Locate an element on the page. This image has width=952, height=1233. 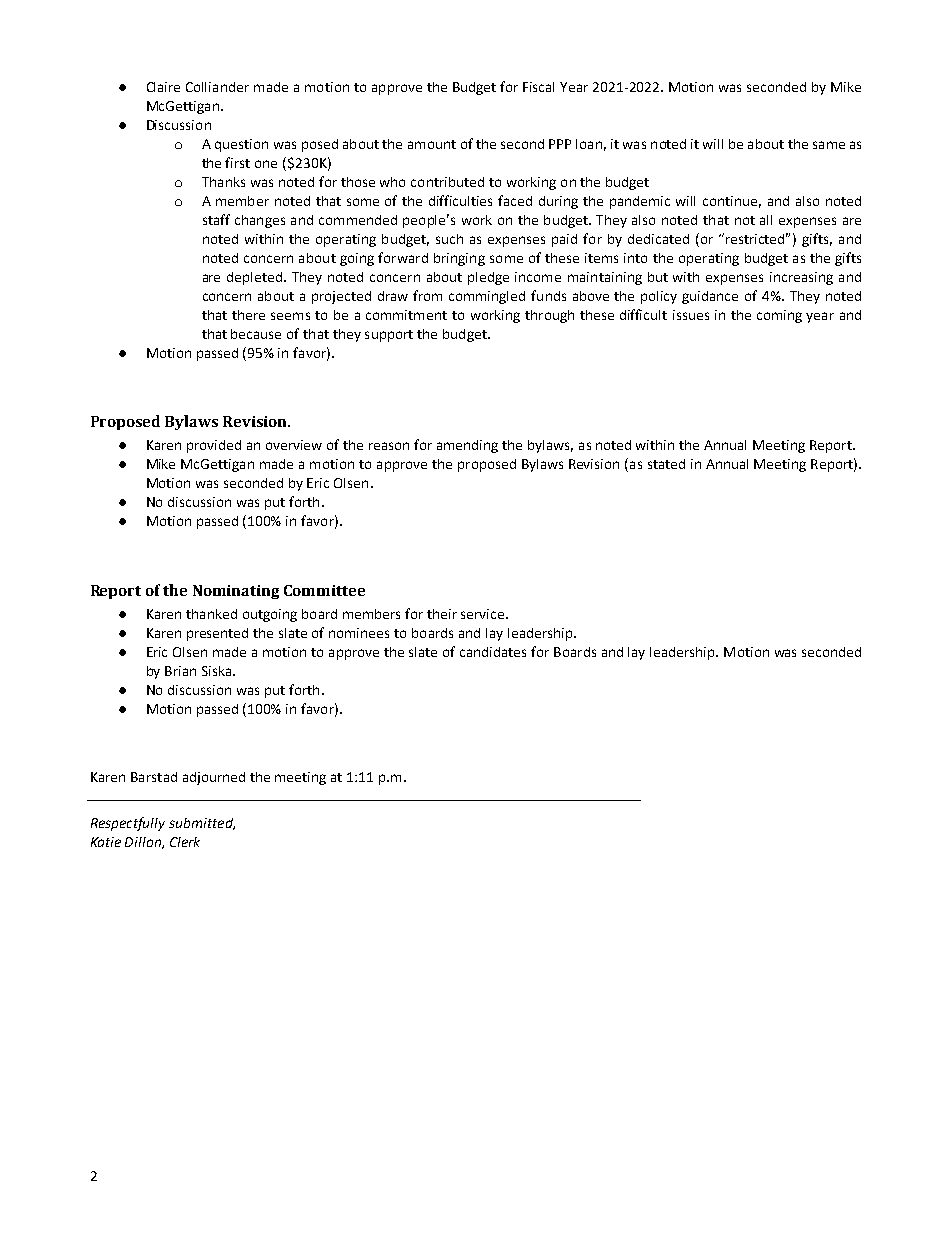
amount is located at coordinates (432, 144).
